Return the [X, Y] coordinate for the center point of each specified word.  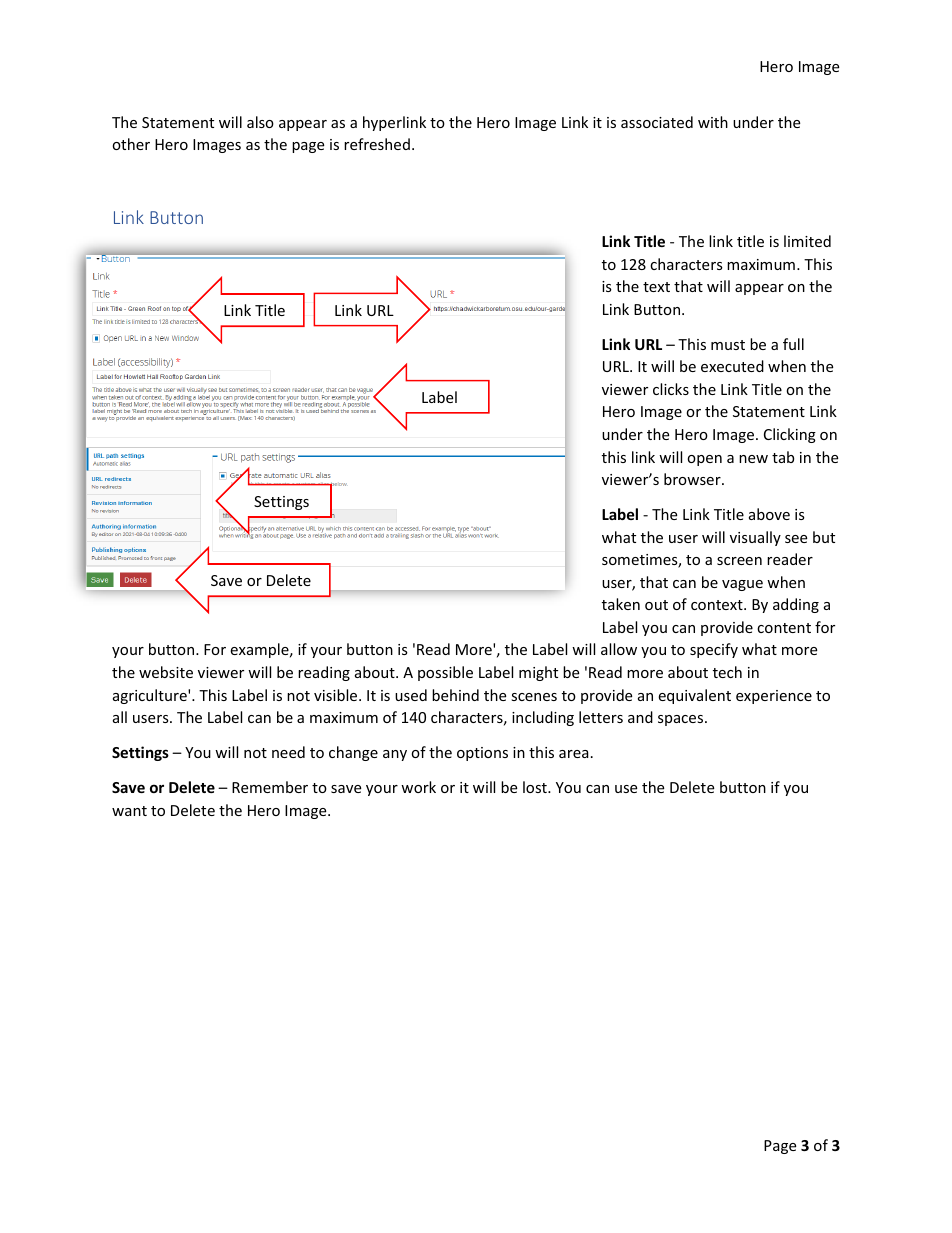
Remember [270, 787]
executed [732, 366]
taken [621, 604]
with [713, 122]
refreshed [377, 144]
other [131, 144]
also [260, 122]
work [418, 787]
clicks [671, 389]
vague [742, 585]
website [166, 672]
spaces [682, 720]
